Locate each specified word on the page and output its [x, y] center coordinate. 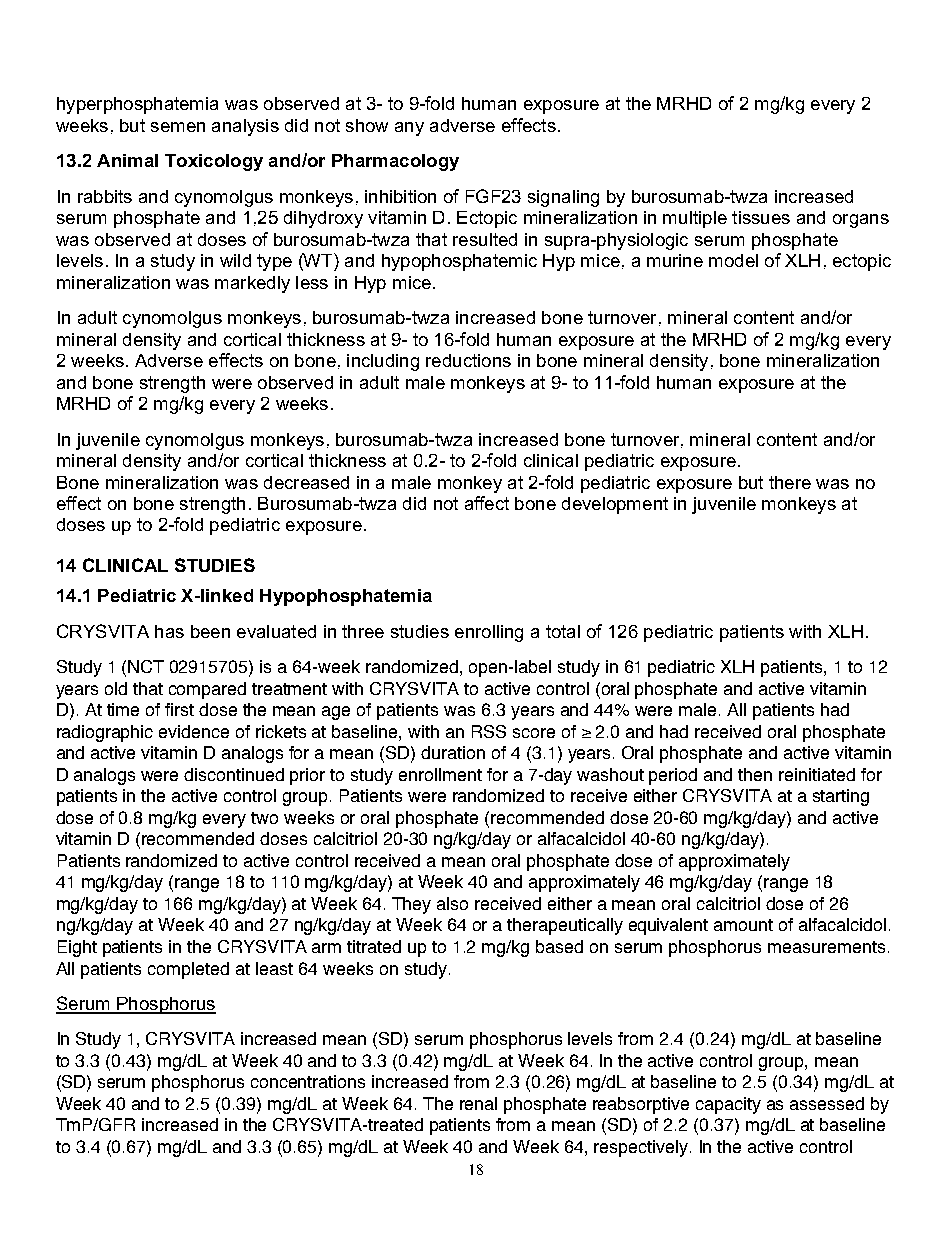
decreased [306, 482]
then [755, 774]
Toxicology [214, 162]
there [790, 482]
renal [478, 1103]
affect [487, 503]
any [409, 129]
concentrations [308, 1081]
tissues [761, 217]
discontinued [234, 774]
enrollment [440, 774]
